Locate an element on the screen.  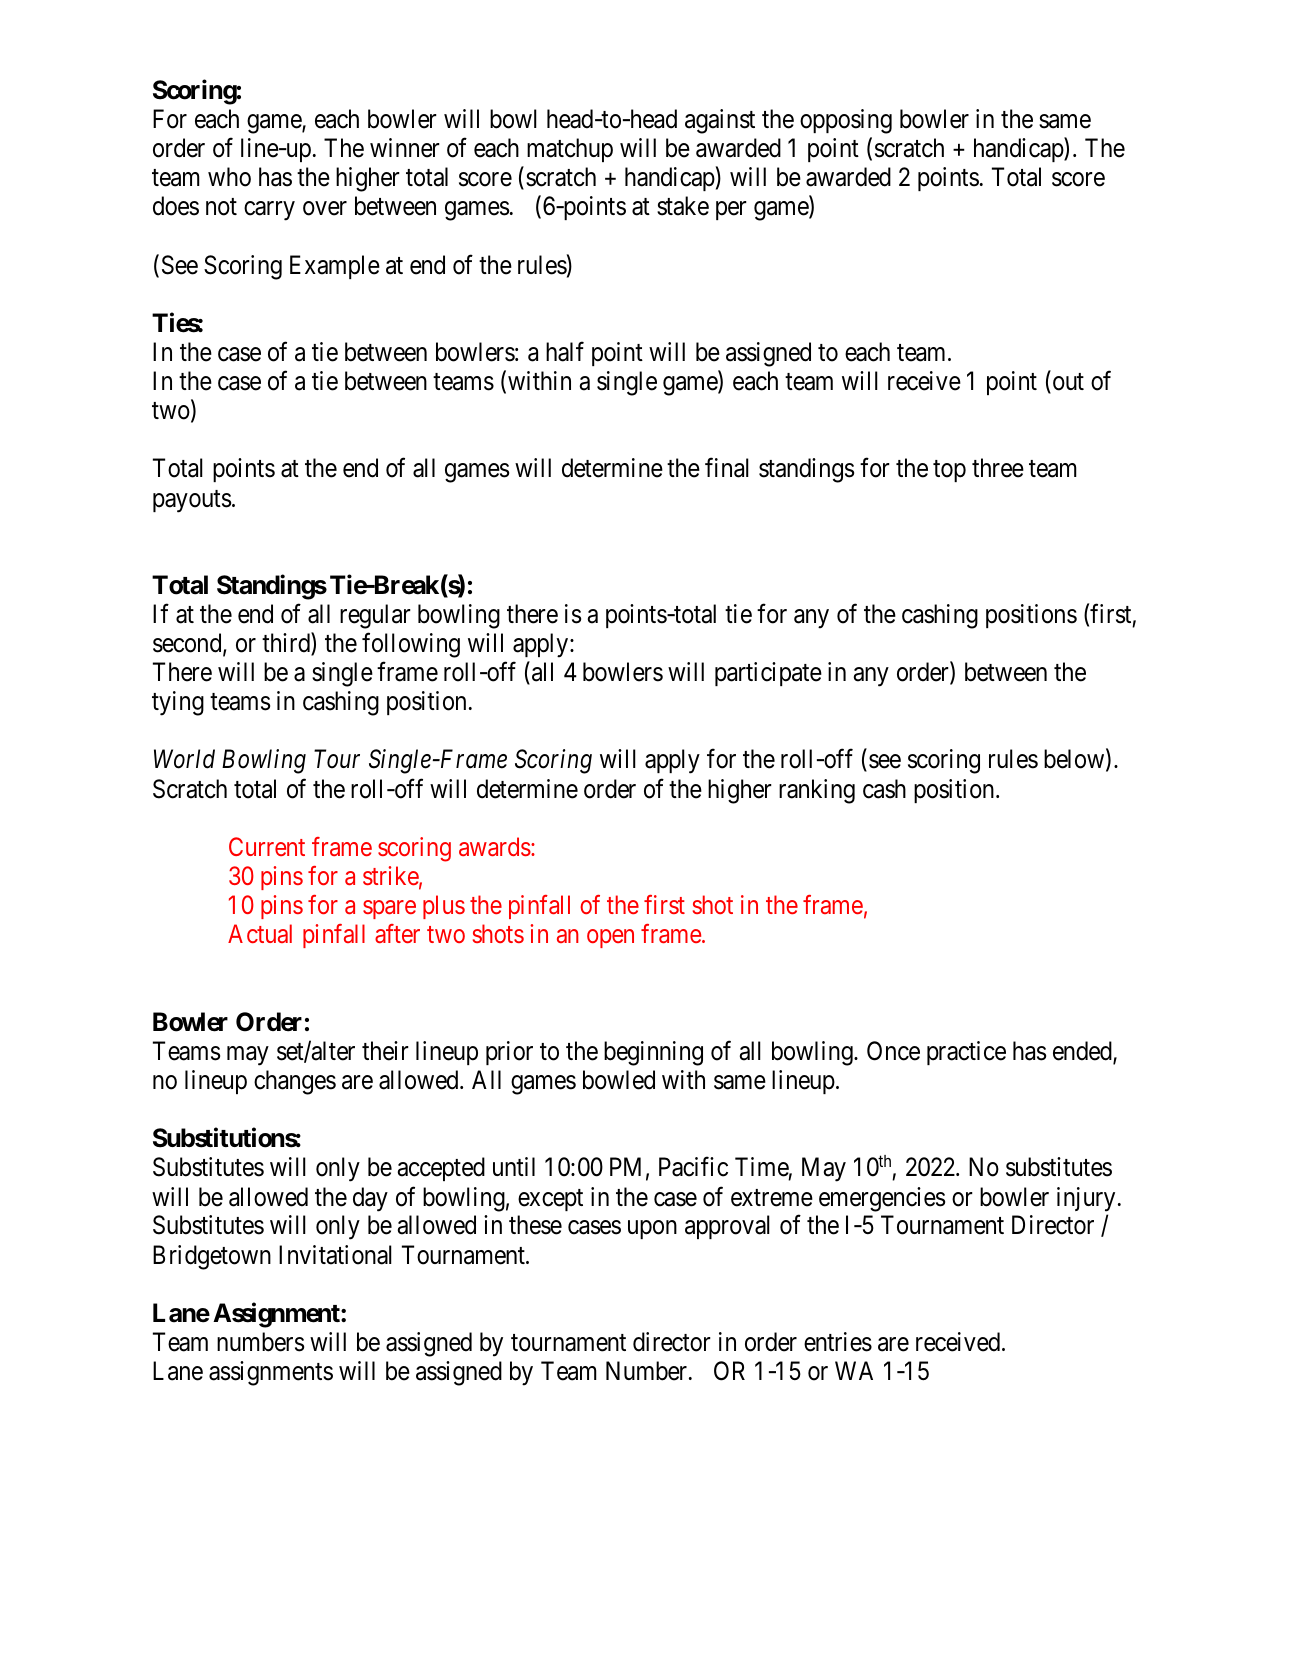
ranking is located at coordinates (817, 791).
